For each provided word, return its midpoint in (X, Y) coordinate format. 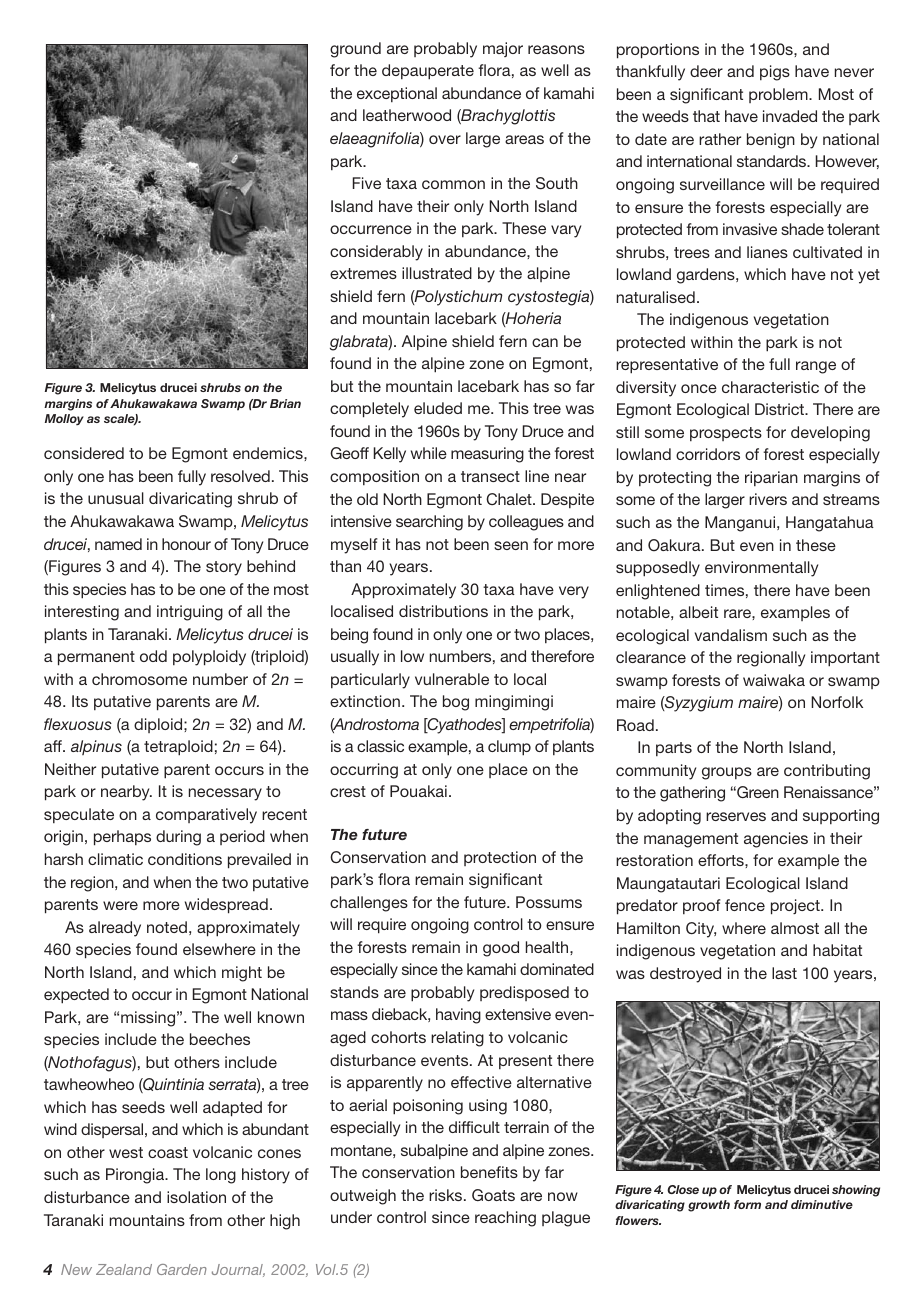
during (178, 838)
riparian (771, 478)
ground (355, 50)
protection (500, 858)
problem (779, 95)
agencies (776, 840)
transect (490, 476)
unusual (116, 498)
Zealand (124, 1269)
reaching (505, 1219)
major (503, 49)
